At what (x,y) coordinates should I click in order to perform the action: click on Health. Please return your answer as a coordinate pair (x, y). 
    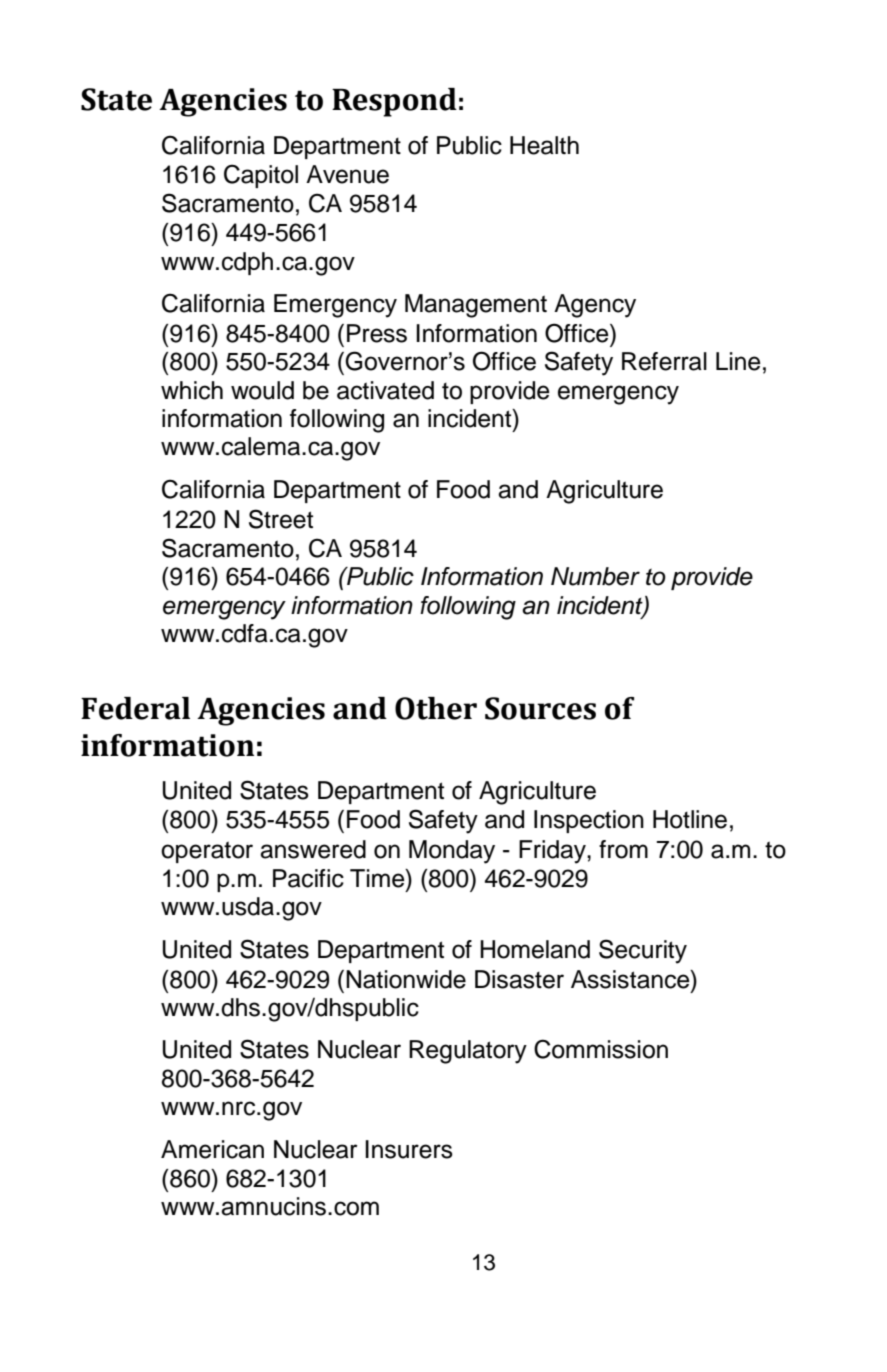
    Looking at the image, I should click on (544, 145).
